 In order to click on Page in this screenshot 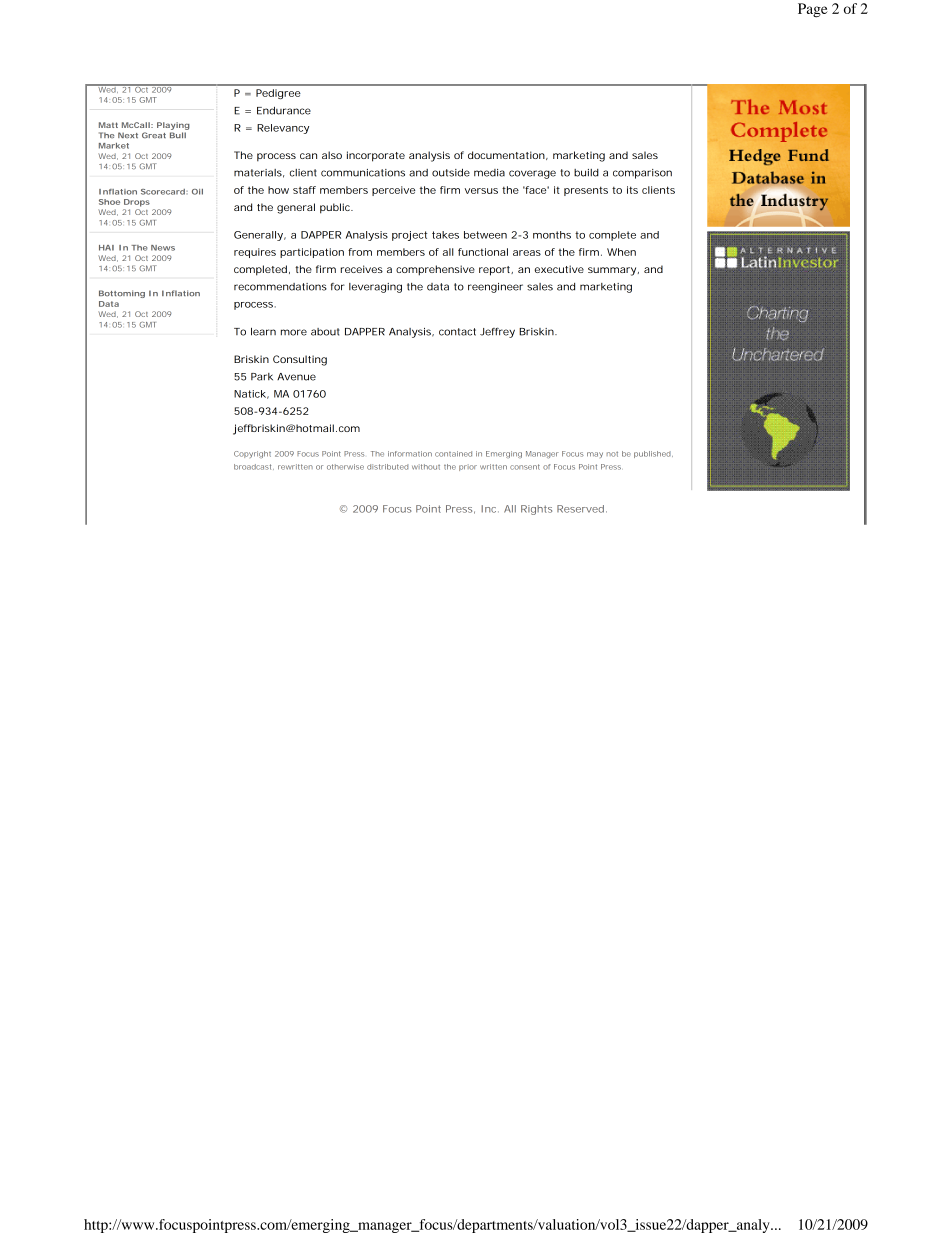, I will do `click(813, 10)`.
